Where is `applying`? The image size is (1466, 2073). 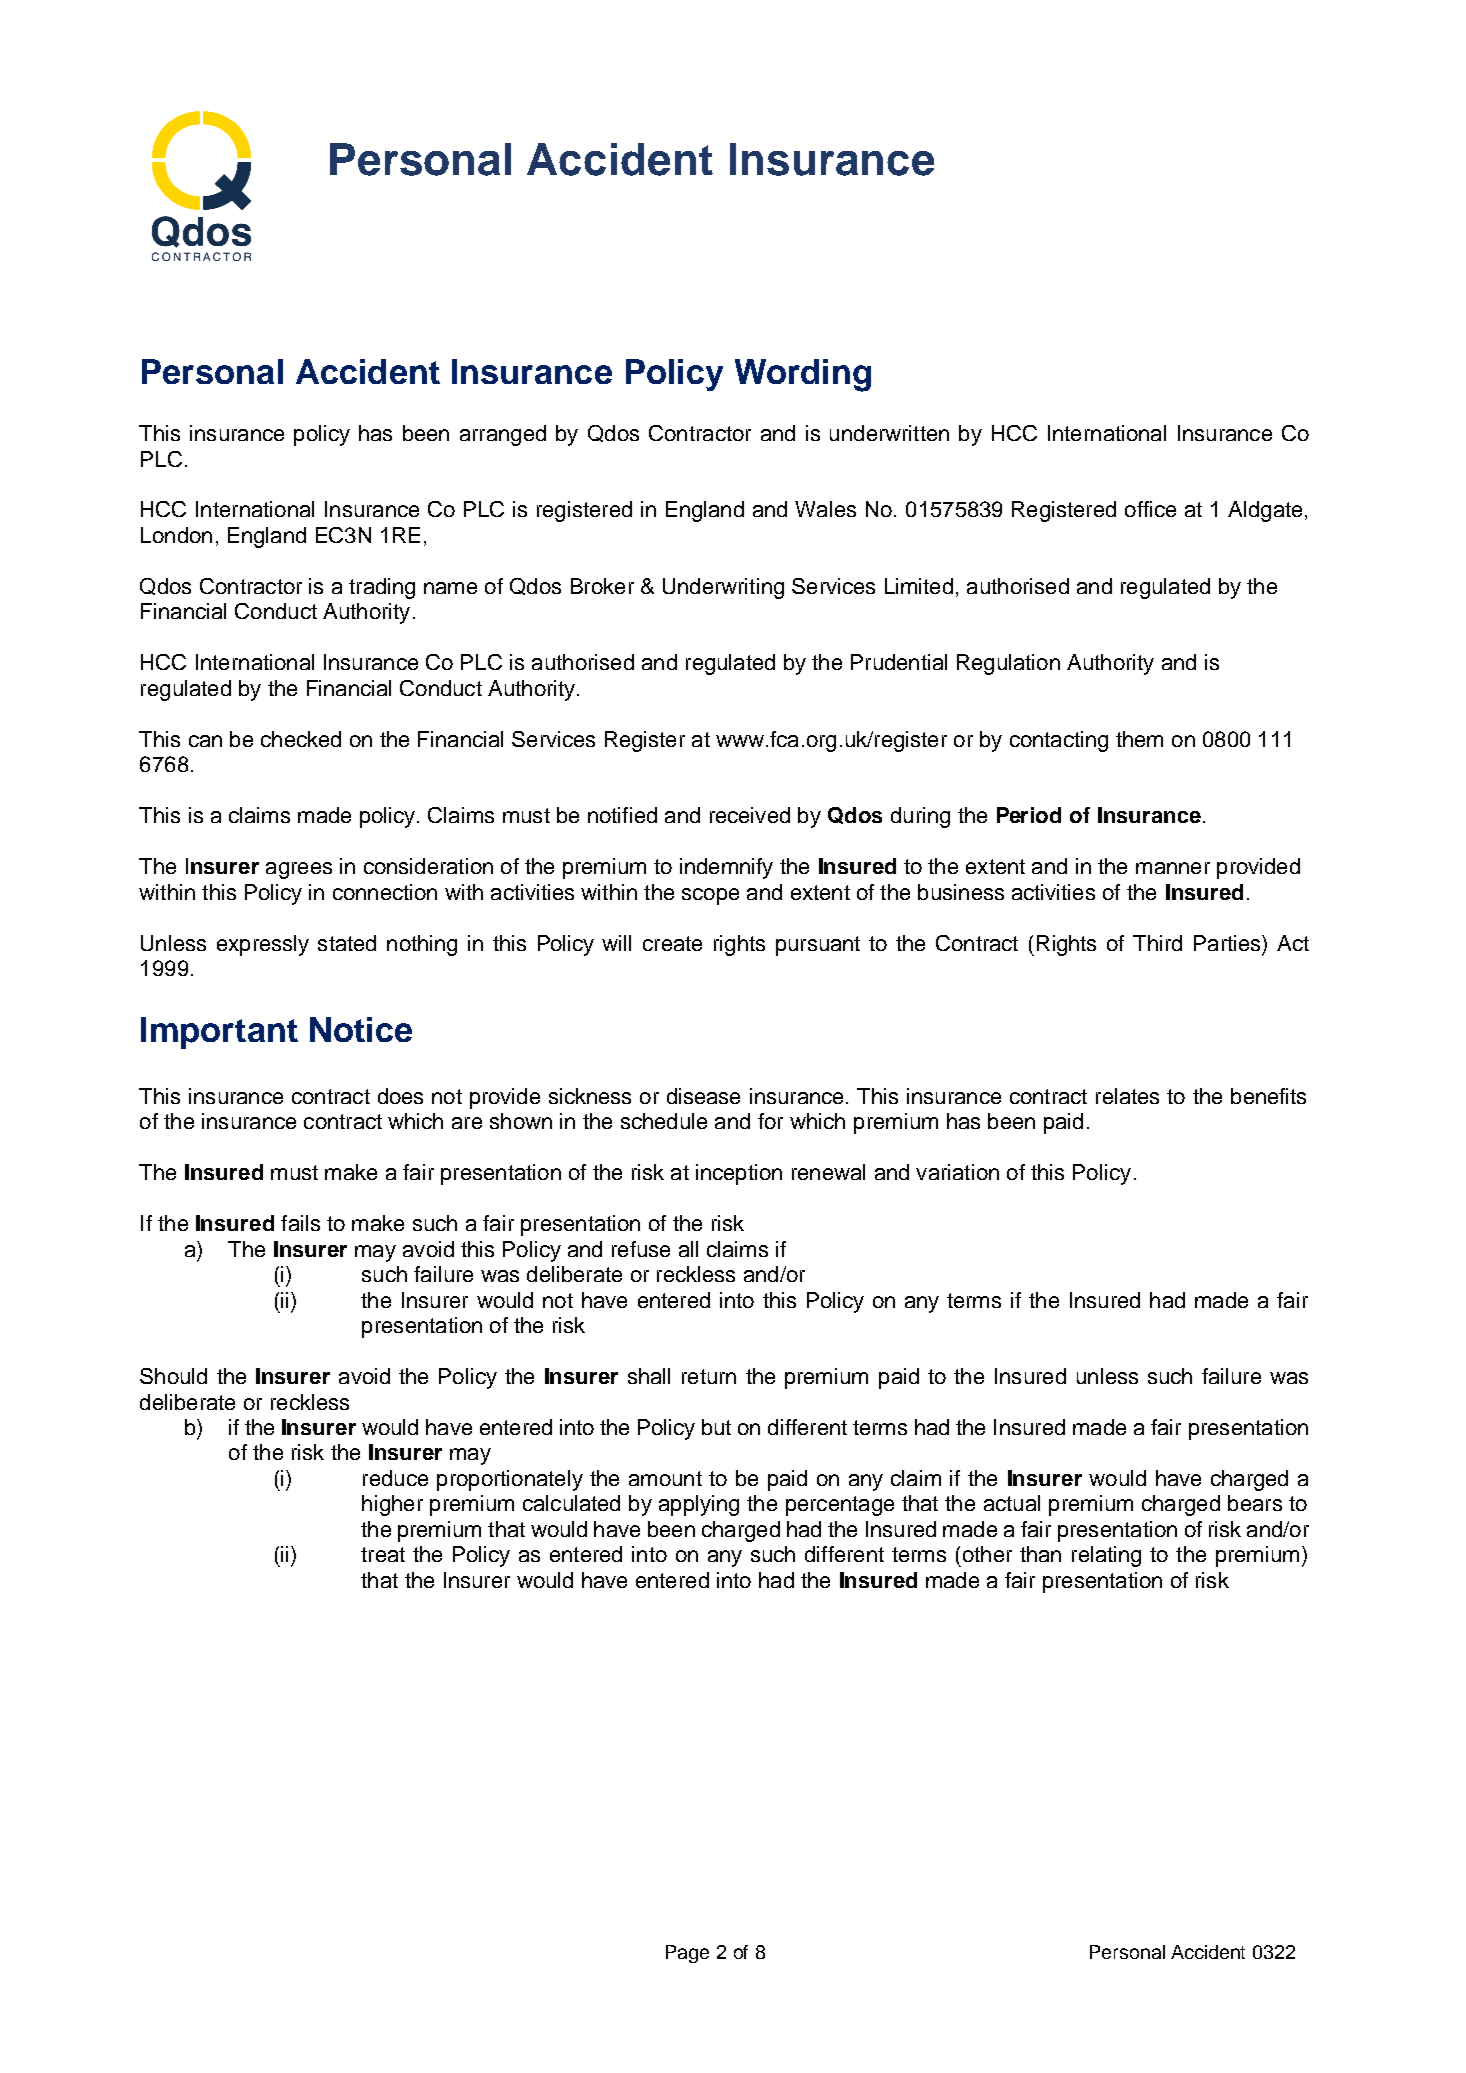 applying is located at coordinates (699, 1505).
